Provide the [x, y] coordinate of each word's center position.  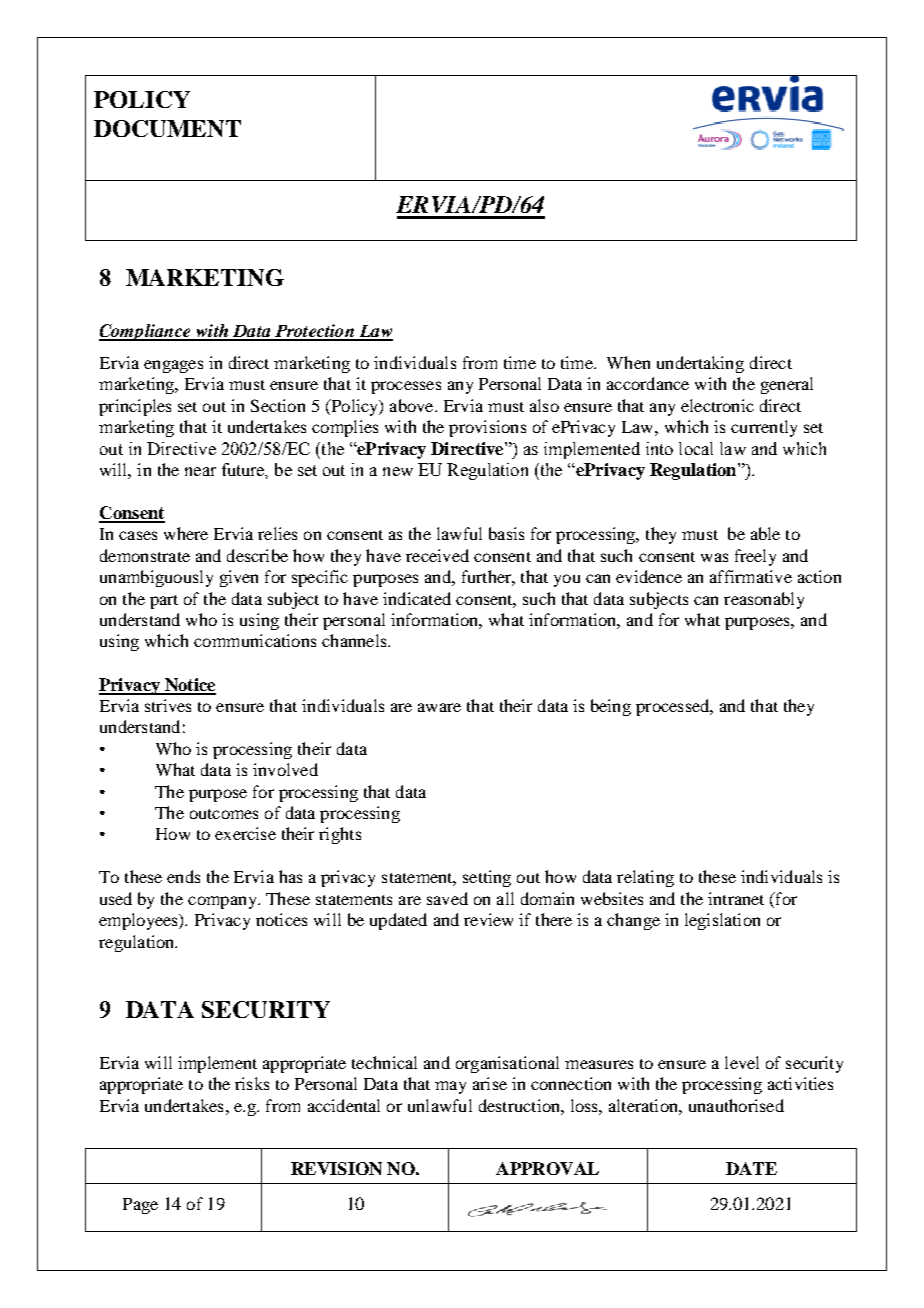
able [765, 533]
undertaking [700, 364]
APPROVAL [547, 1168]
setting [487, 878]
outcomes [224, 814]
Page [140, 1206]
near [200, 471]
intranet [736, 898]
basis [506, 533]
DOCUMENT [167, 128]
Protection [314, 332]
